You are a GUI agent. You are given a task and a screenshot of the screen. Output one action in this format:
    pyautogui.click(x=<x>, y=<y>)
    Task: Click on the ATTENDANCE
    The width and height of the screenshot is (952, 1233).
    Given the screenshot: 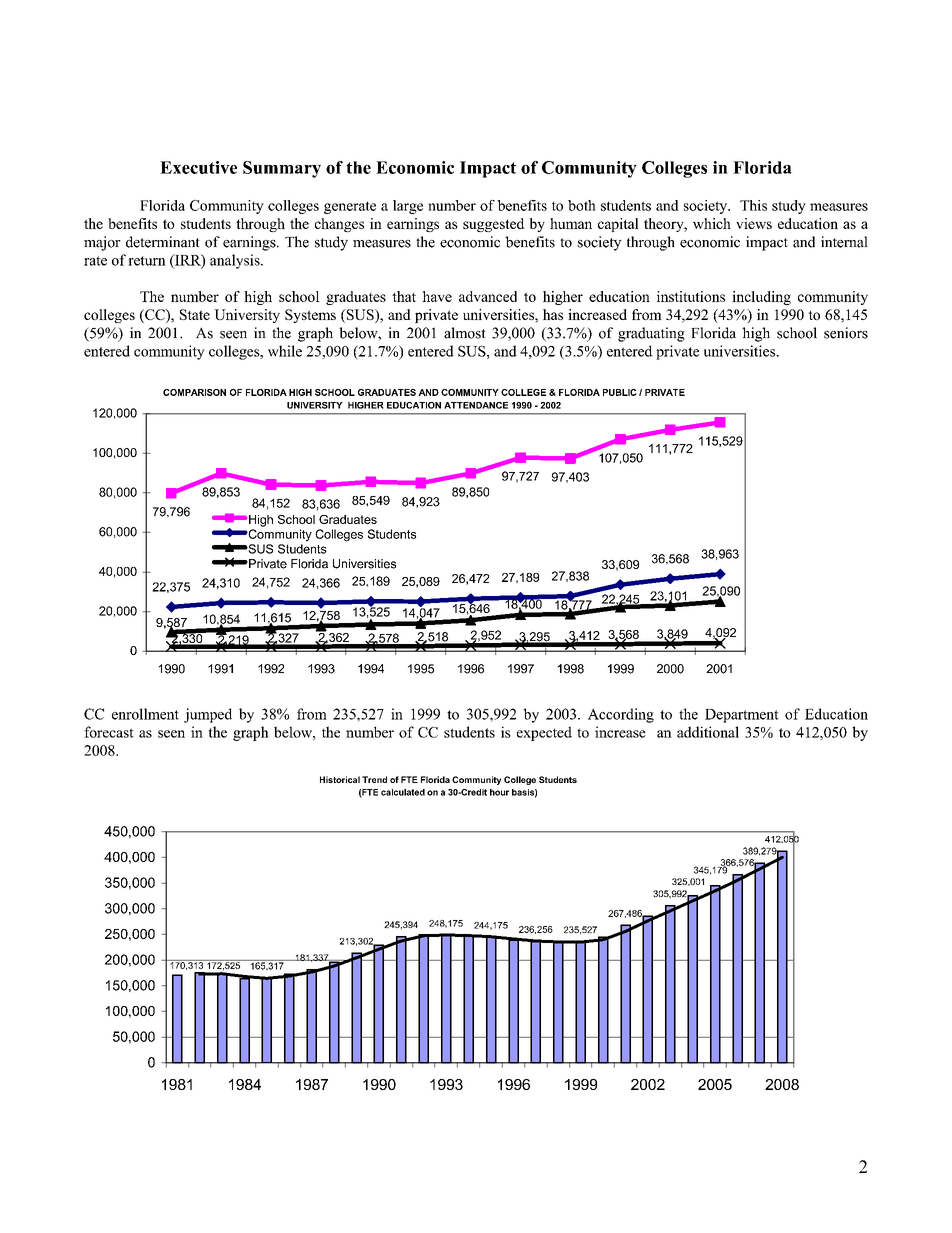 What is the action you would take?
    pyautogui.click(x=476, y=405)
